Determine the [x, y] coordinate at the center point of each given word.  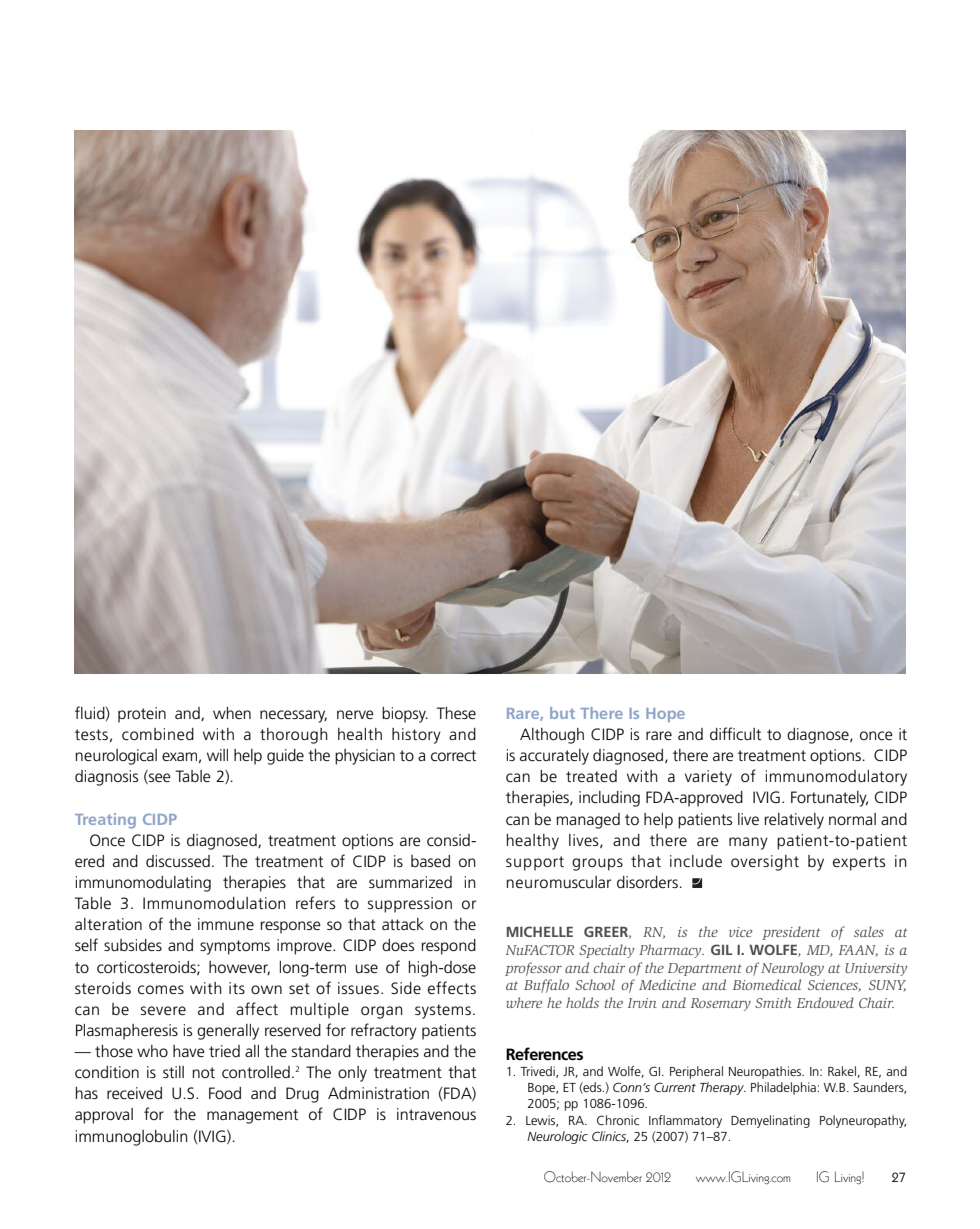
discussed [178, 861]
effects [452, 987]
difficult [735, 733]
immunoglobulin [132, 1138]
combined [158, 734]
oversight [765, 863]
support [535, 863]
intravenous [436, 1114]
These [456, 713]
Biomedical [767, 984]
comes [161, 989]
